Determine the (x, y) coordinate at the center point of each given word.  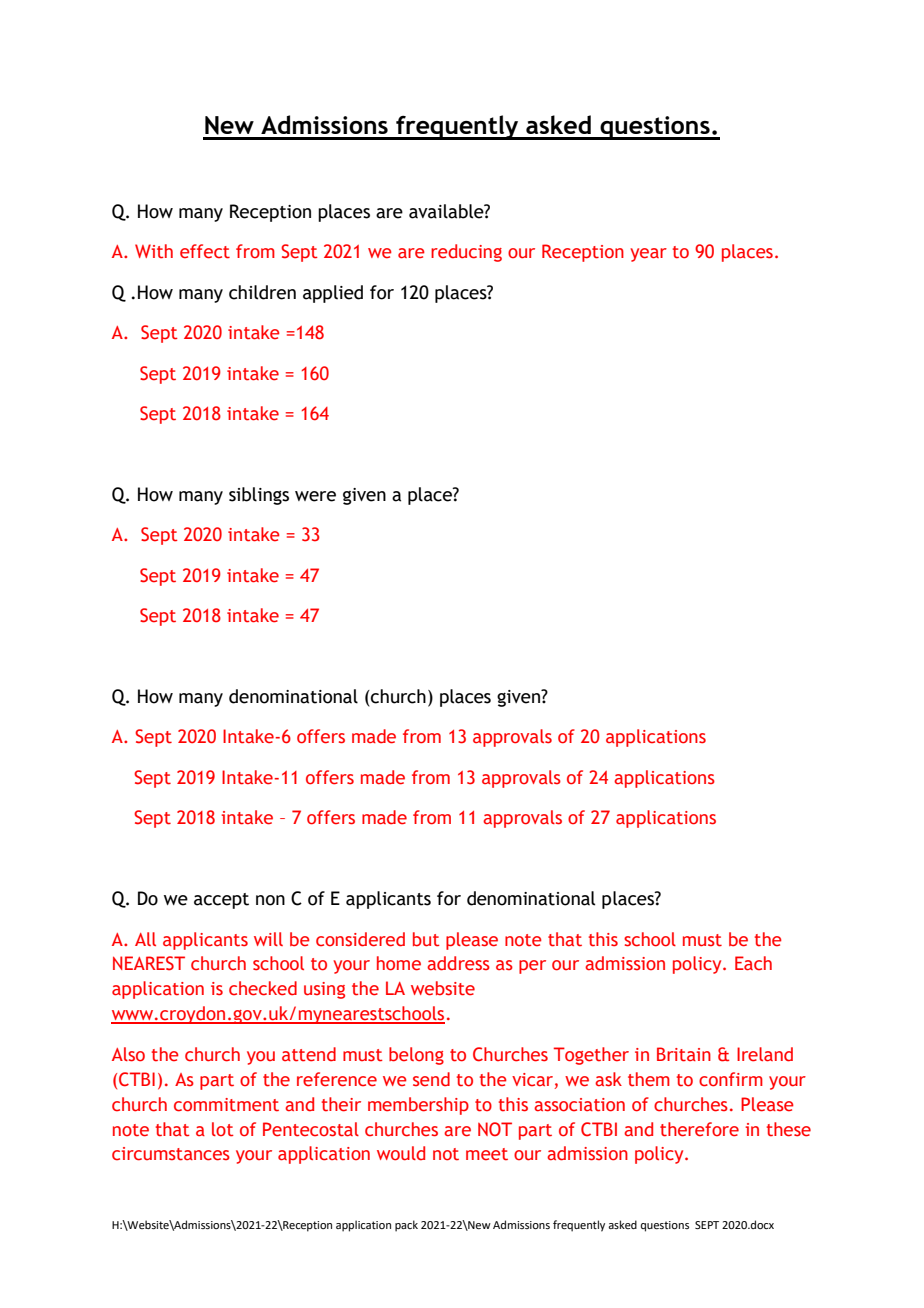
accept (221, 901)
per (532, 967)
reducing (466, 253)
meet (487, 1154)
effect (205, 251)
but (426, 939)
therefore (699, 1129)
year (648, 255)
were (315, 496)
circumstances (171, 1154)
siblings (259, 496)
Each (753, 963)
